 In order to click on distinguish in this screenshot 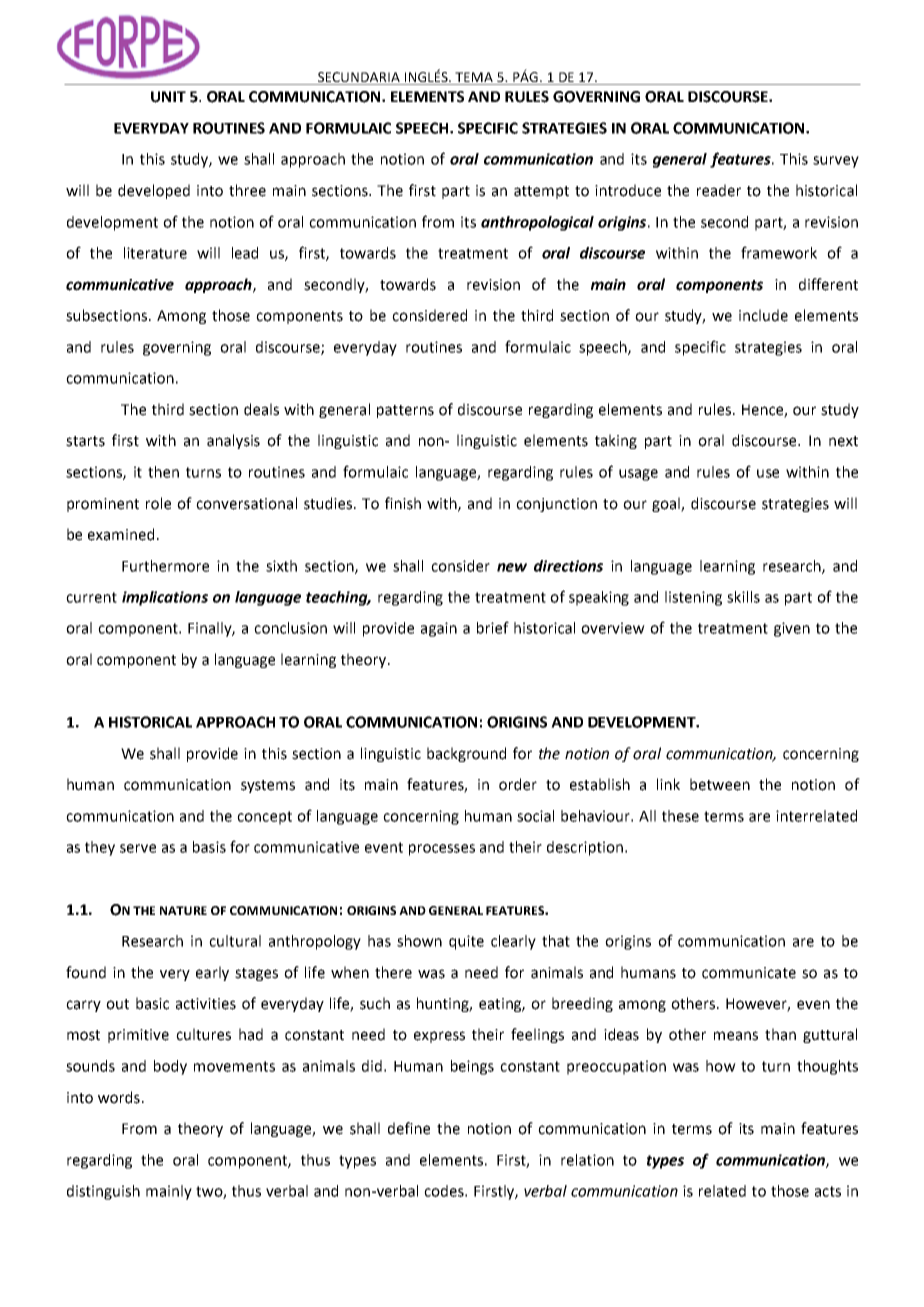, I will do `click(103, 1192)`.
